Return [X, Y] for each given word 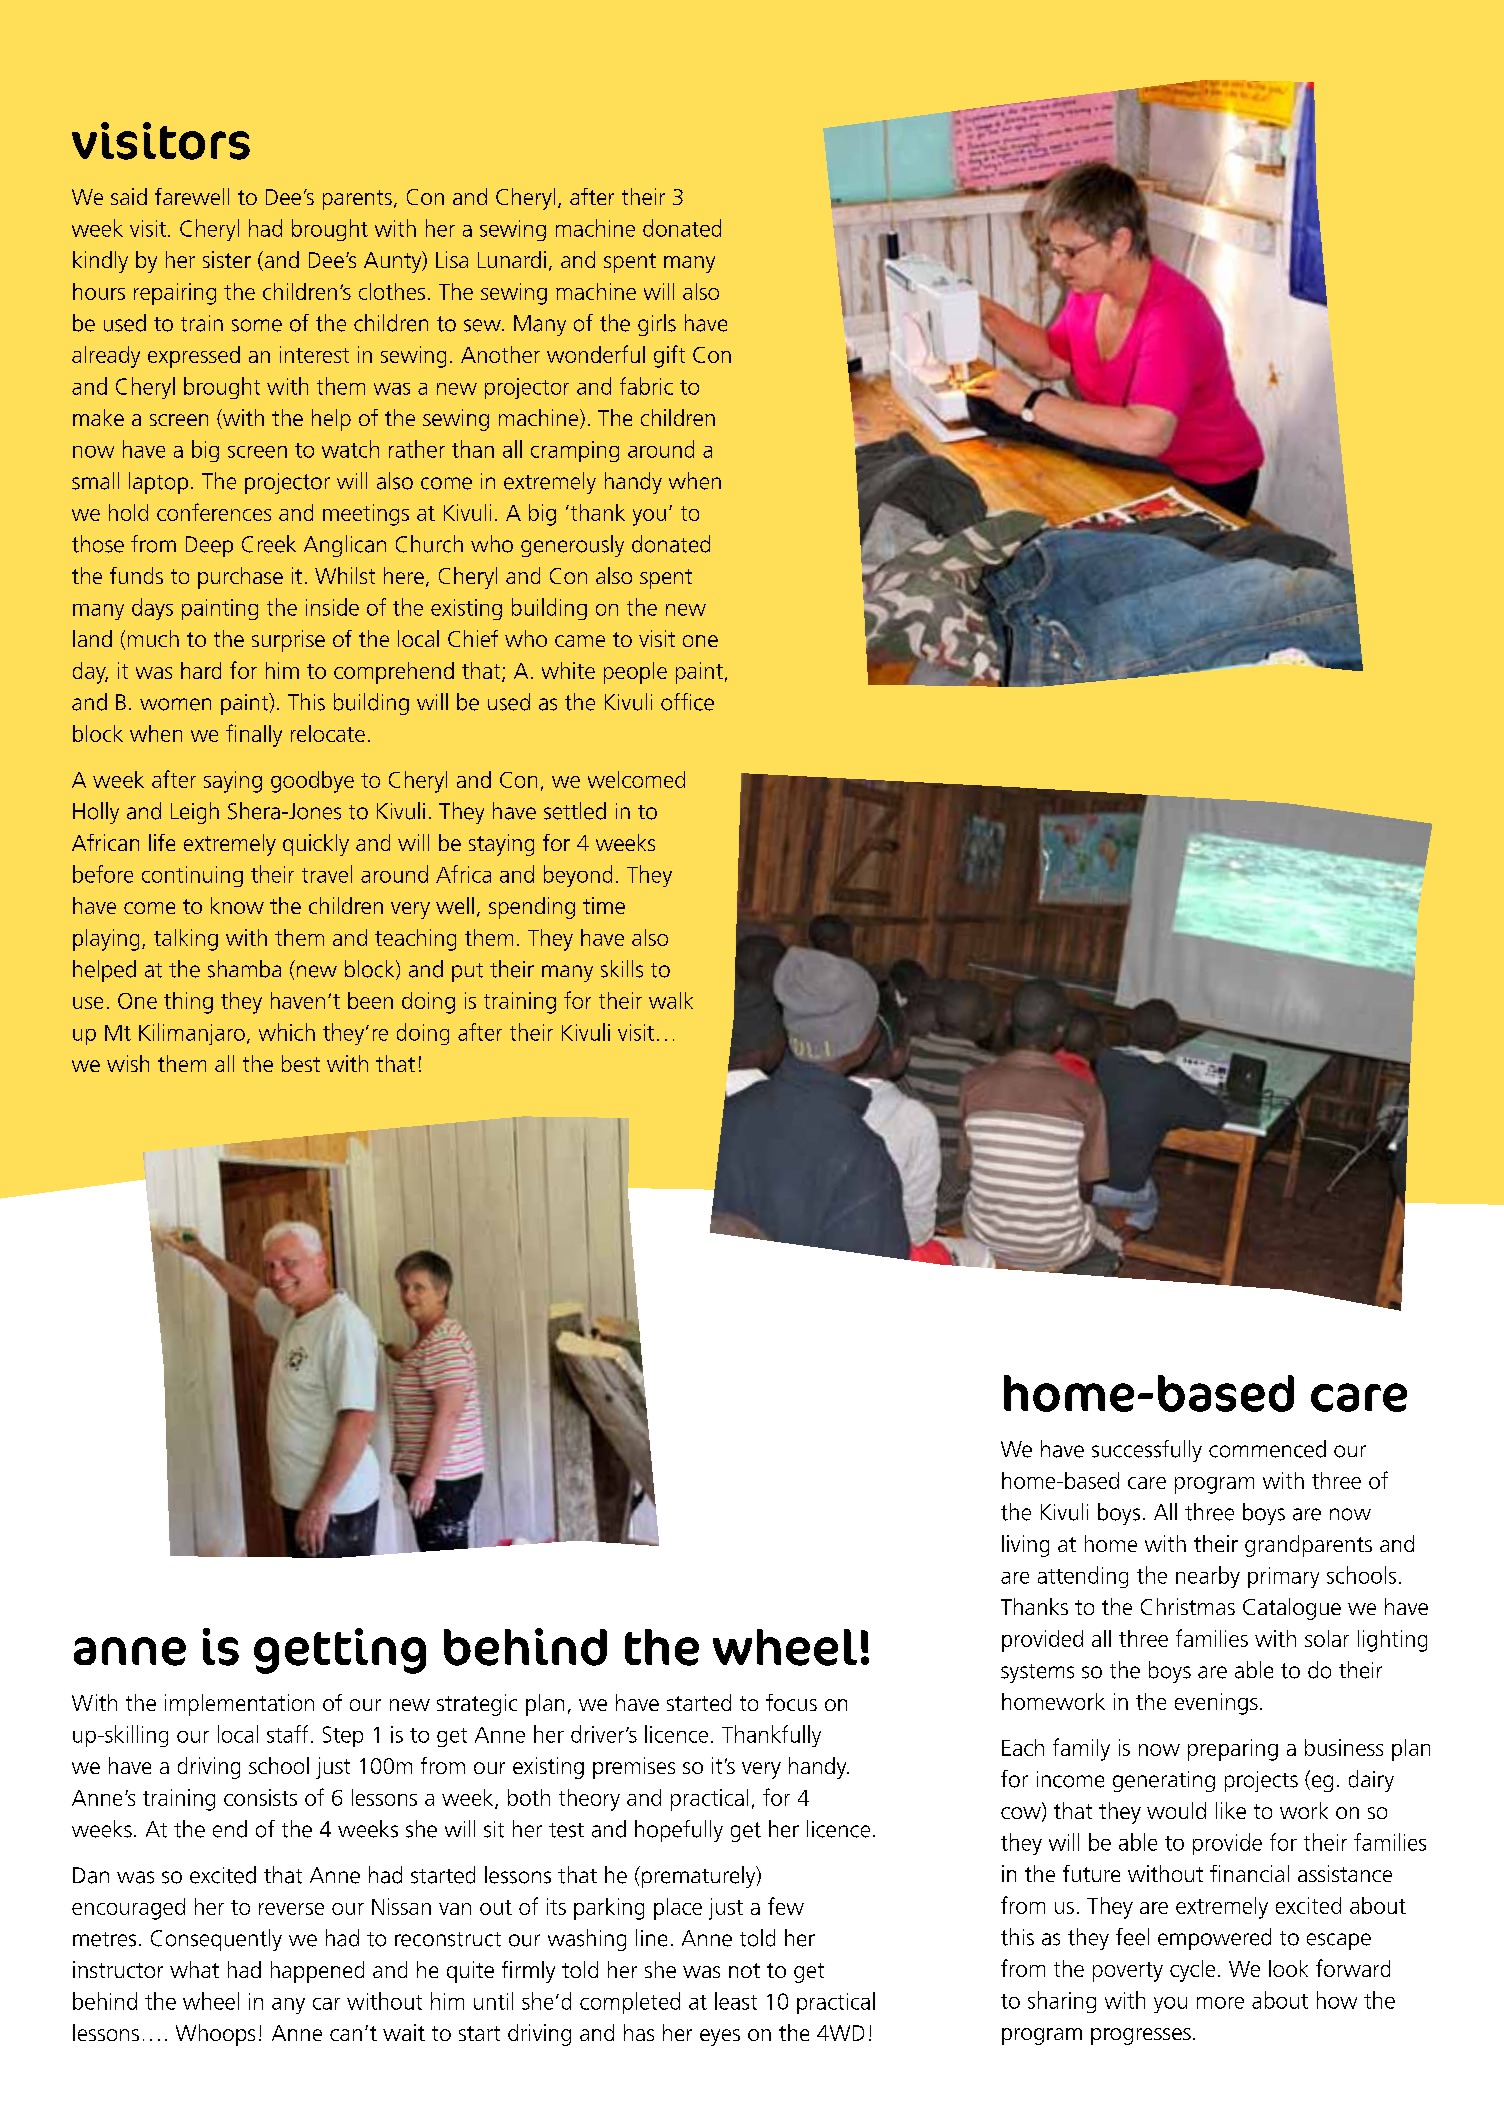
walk [671, 1000]
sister [227, 259]
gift [669, 356]
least [736, 2001]
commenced [1267, 1449]
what [194, 1969]
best [301, 1063]
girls [657, 325]
